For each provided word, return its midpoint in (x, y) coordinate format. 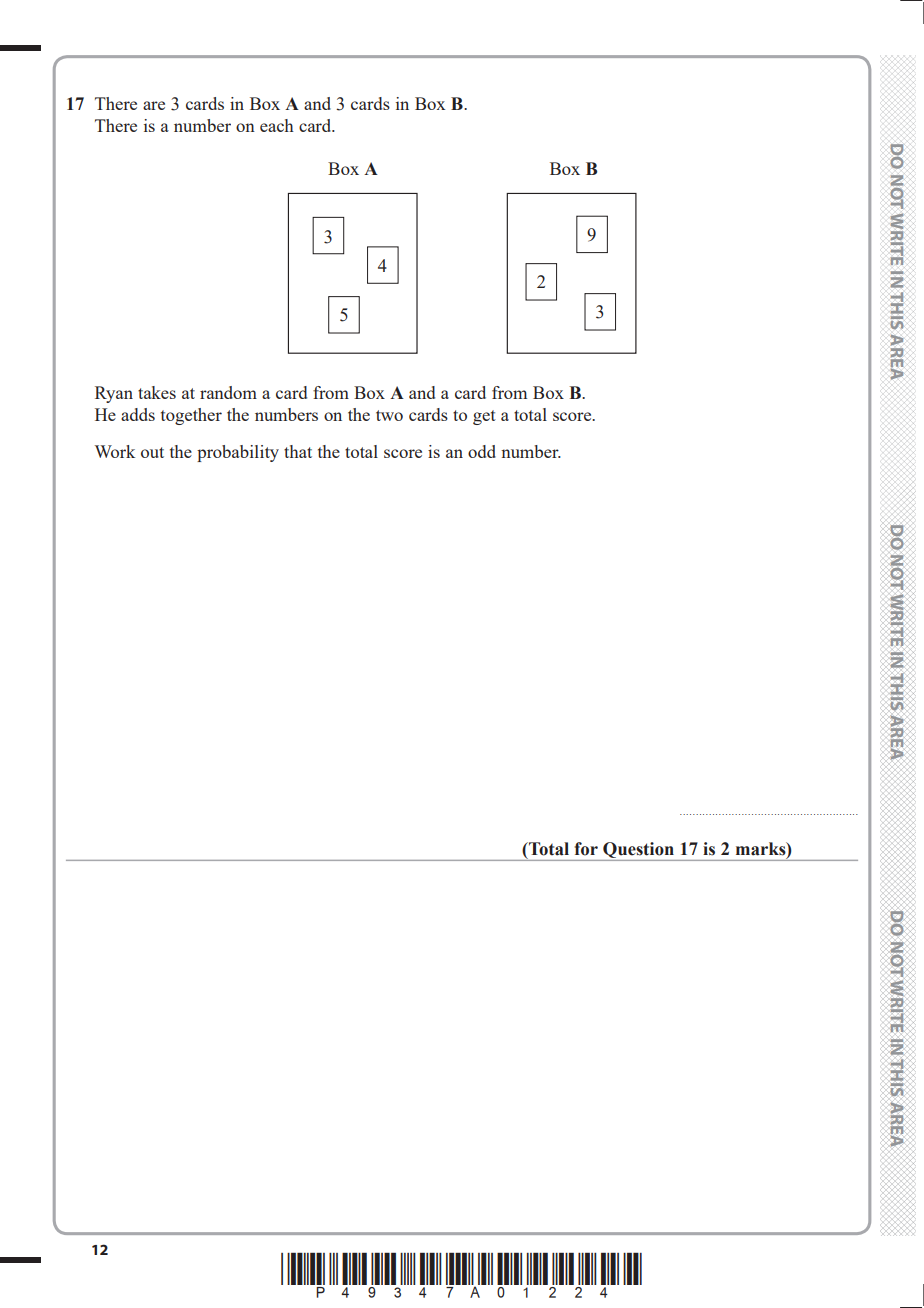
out (152, 452)
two (389, 415)
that (298, 451)
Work (115, 451)
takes (157, 392)
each (277, 125)
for (586, 849)
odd (482, 451)
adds (138, 414)
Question (638, 851)
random (228, 392)
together (191, 416)
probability (238, 453)
